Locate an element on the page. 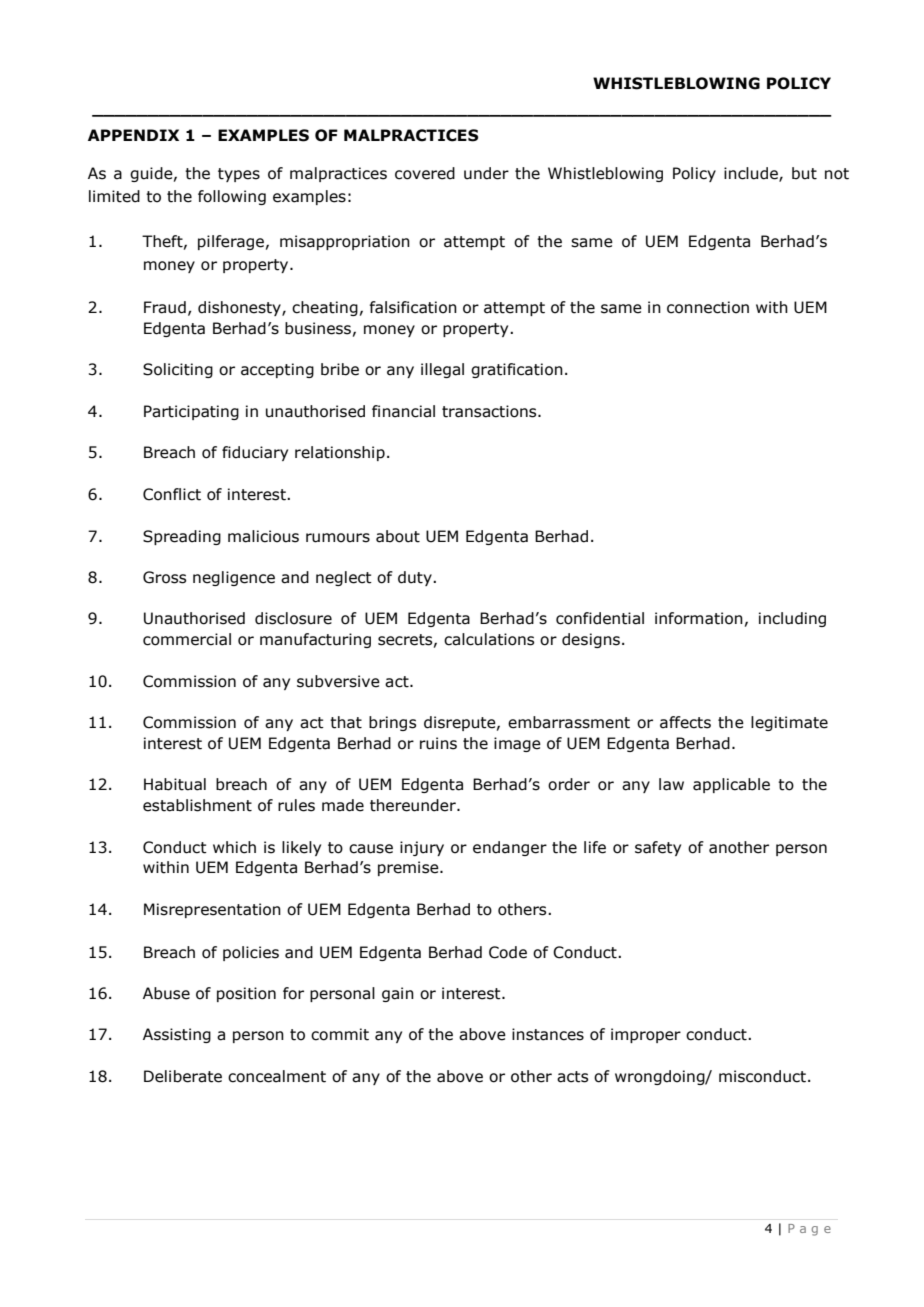  commercial is located at coordinates (187, 639).
